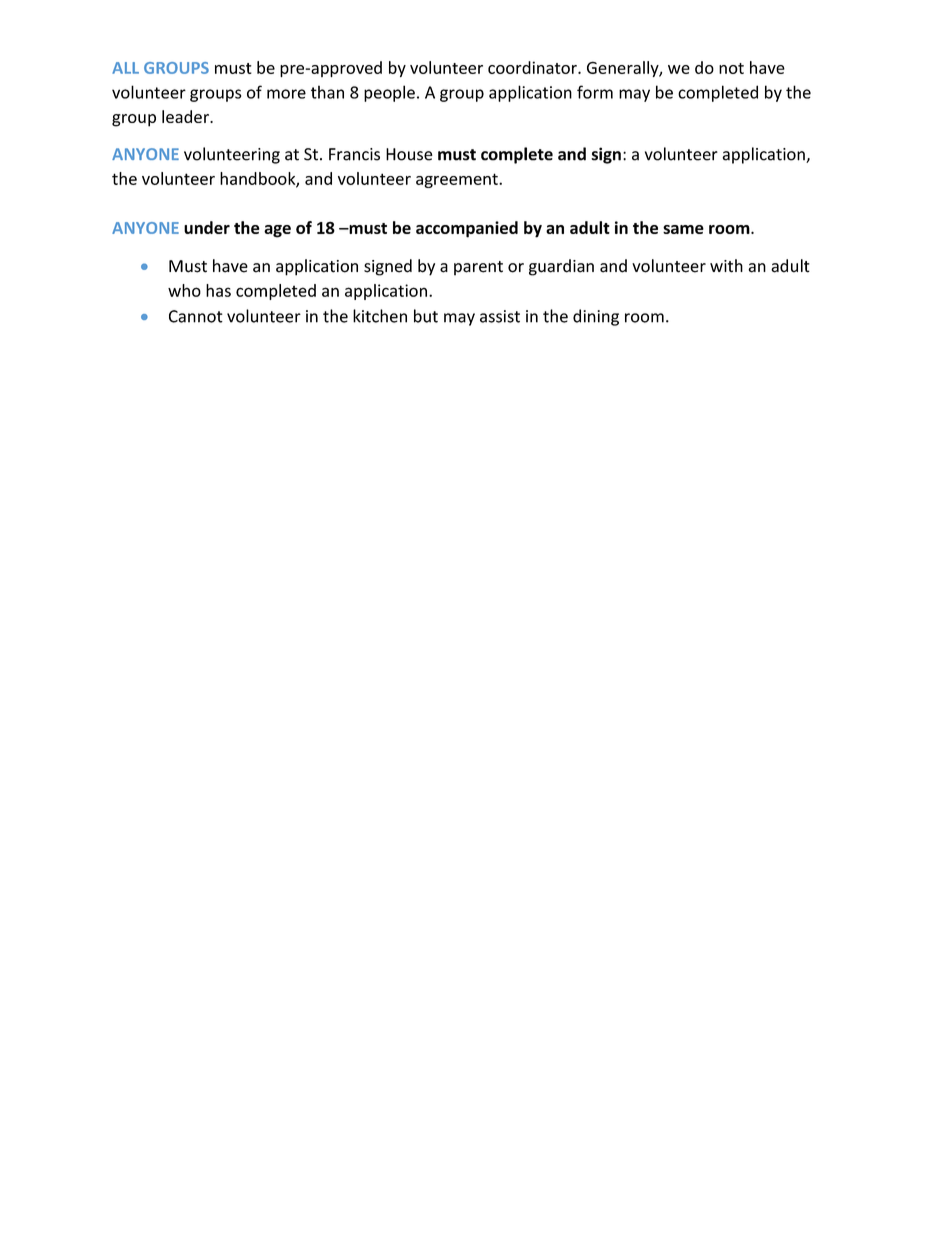  I want to click on Cannot, so click(196, 316).
